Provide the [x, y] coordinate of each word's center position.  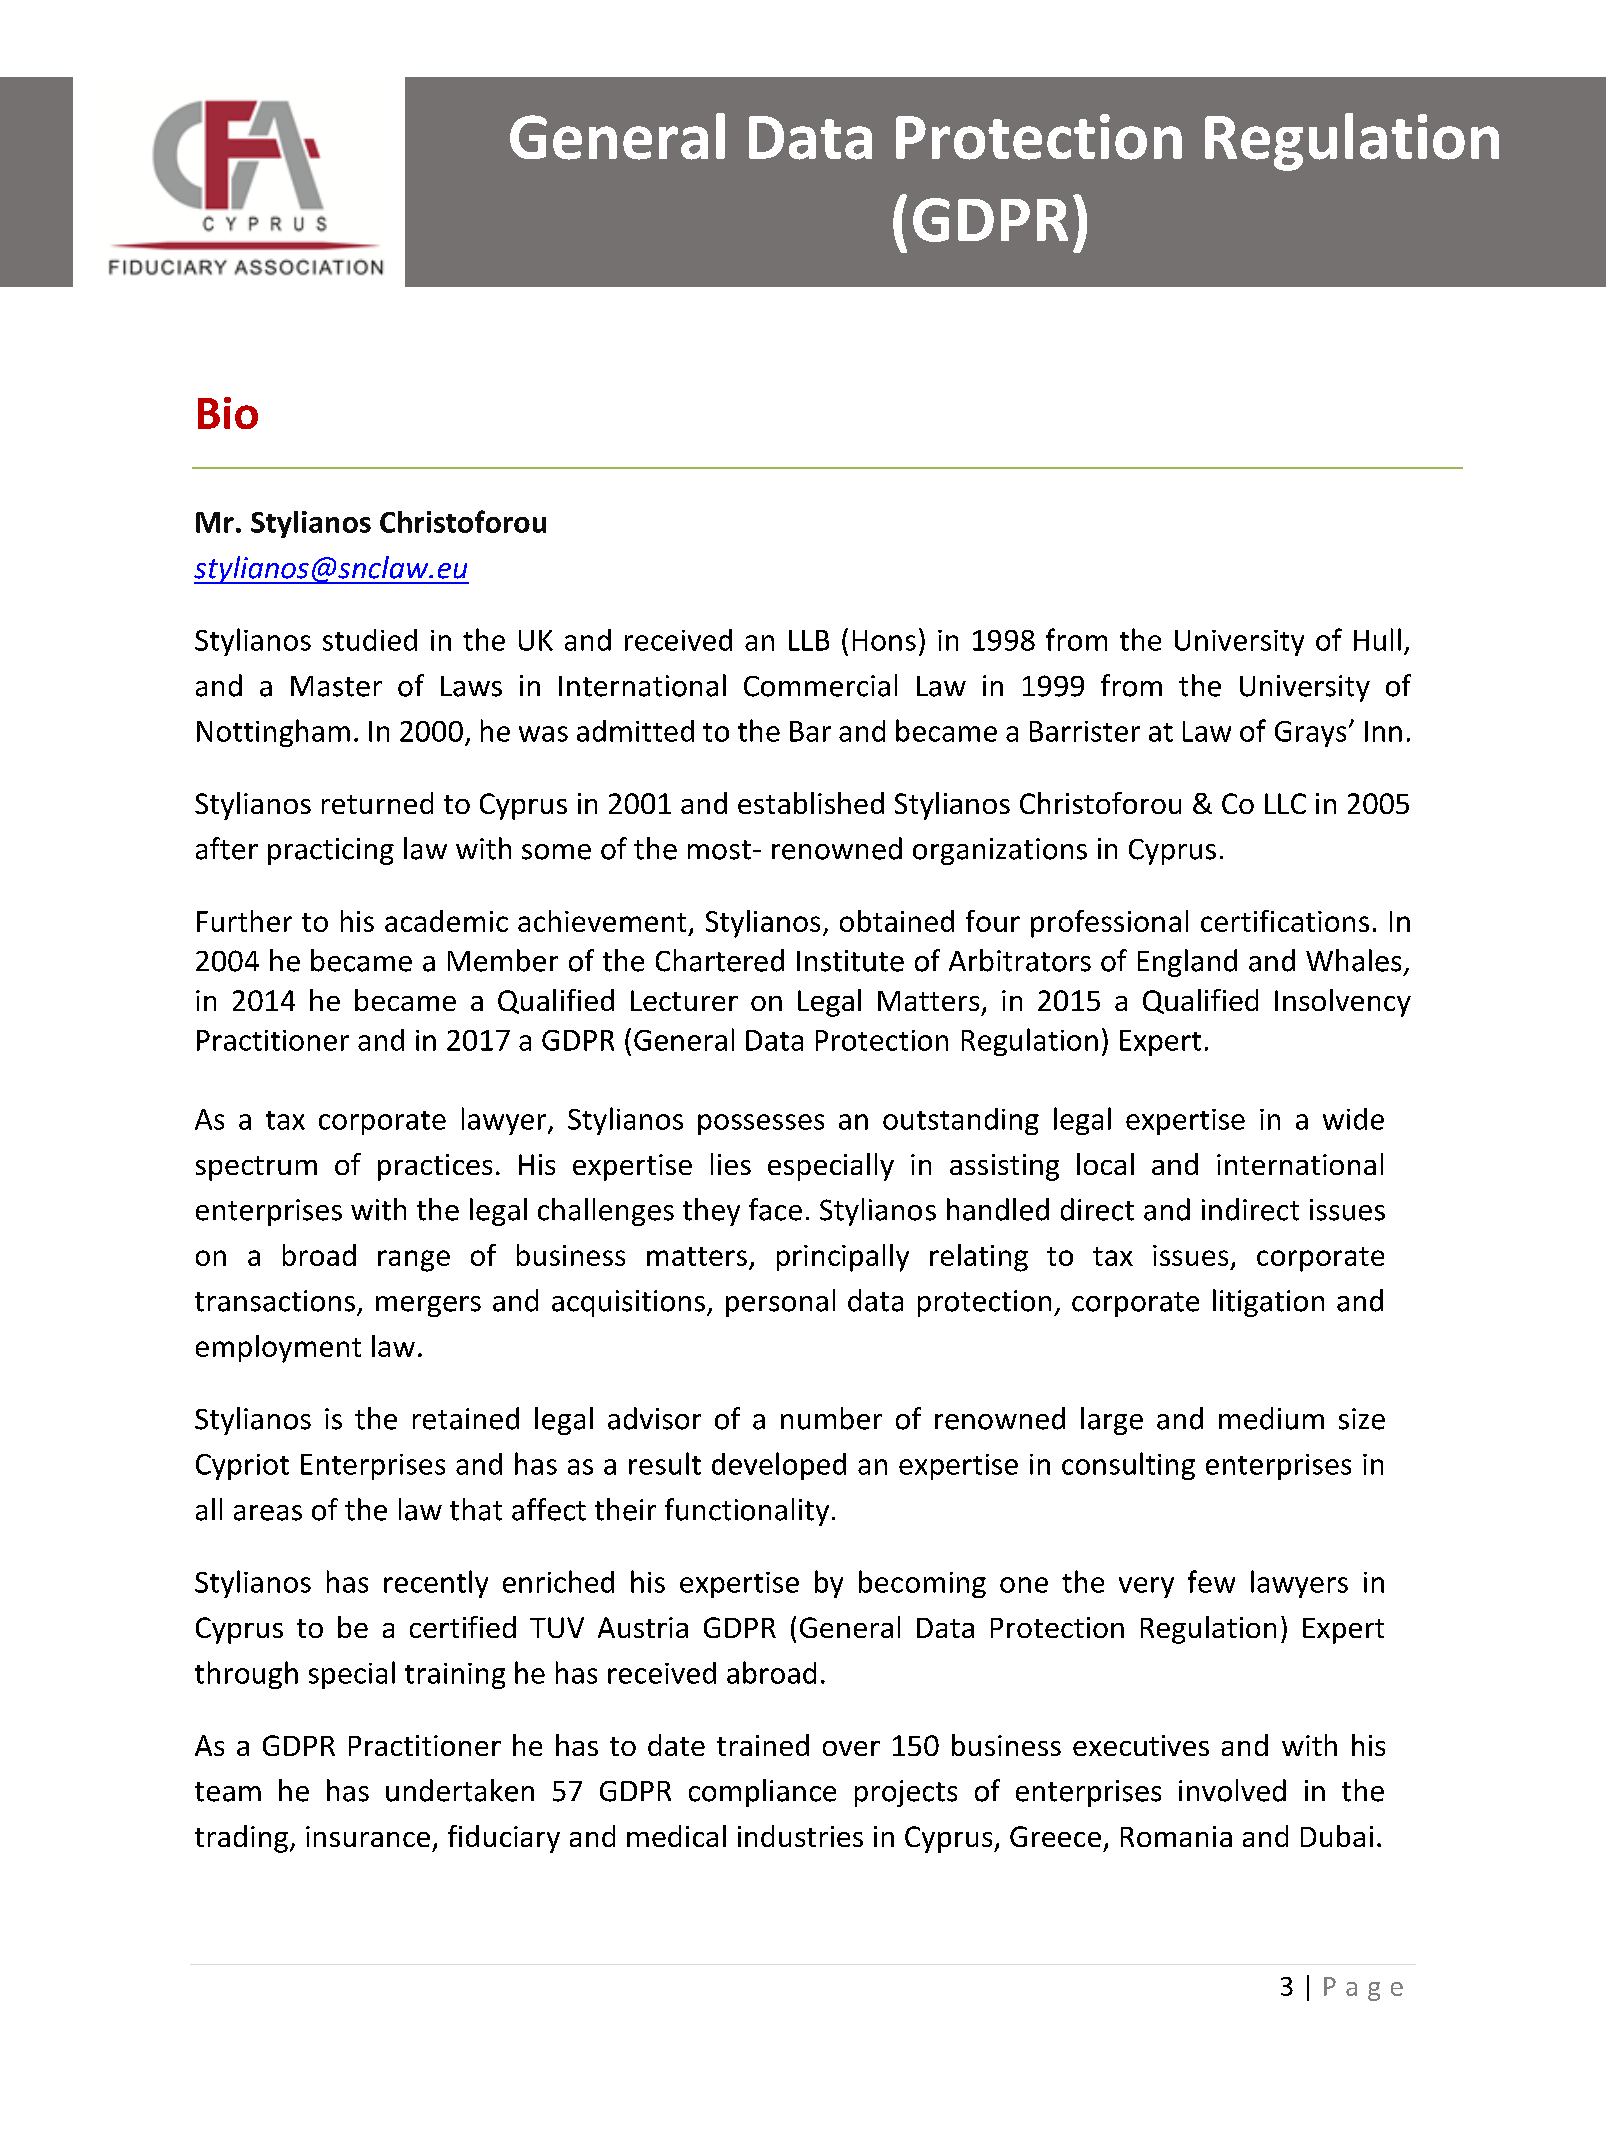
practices [435, 1167]
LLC [1285, 803]
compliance [762, 1793]
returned [377, 803]
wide [1353, 1119]
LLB [809, 640]
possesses [761, 1124]
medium [1271, 1418]
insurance [368, 1836]
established [811, 803]
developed [779, 1466]
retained [466, 1418]
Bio [228, 413]
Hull [1377, 639]
